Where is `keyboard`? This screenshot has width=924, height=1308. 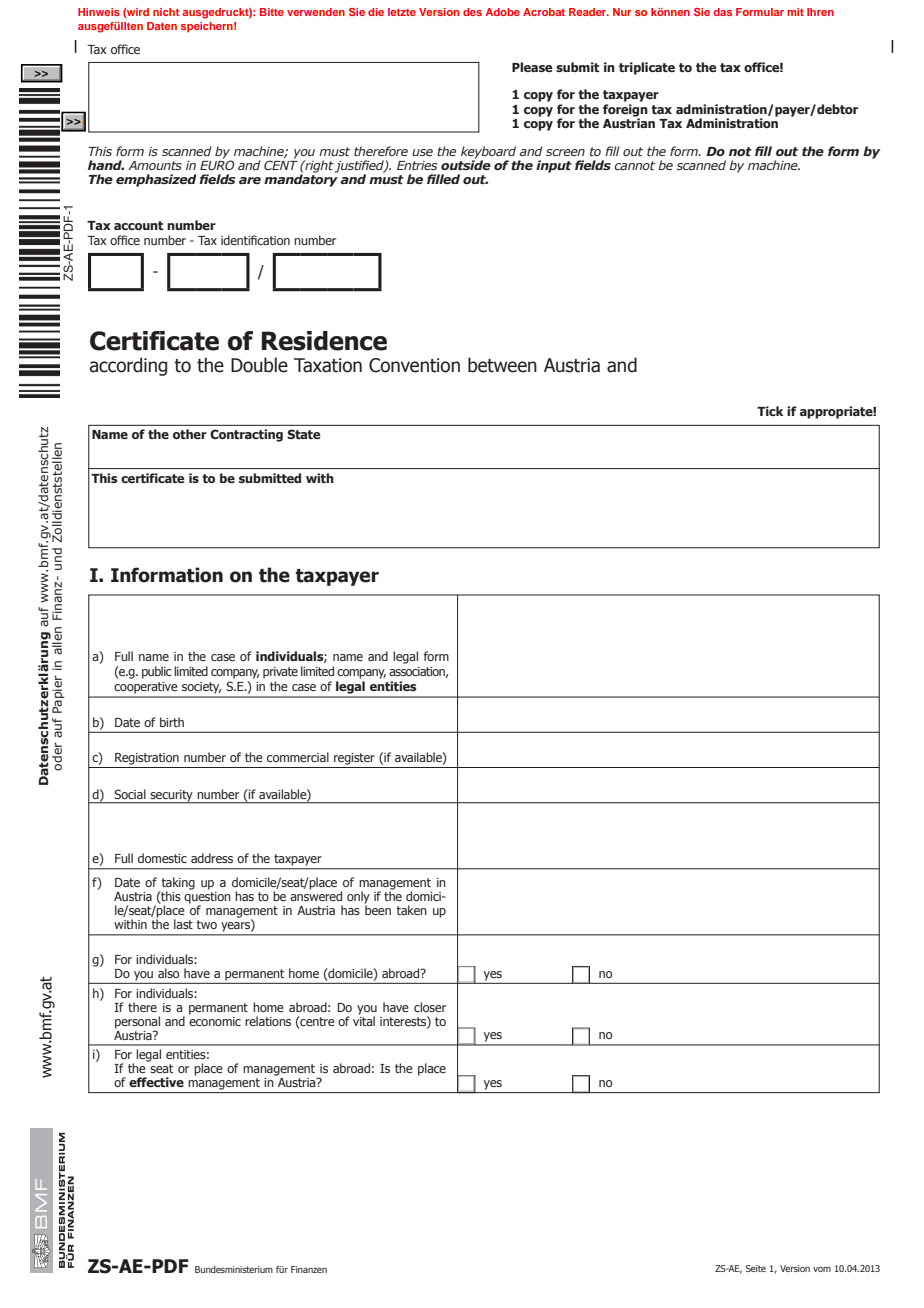 keyboard is located at coordinates (490, 153).
